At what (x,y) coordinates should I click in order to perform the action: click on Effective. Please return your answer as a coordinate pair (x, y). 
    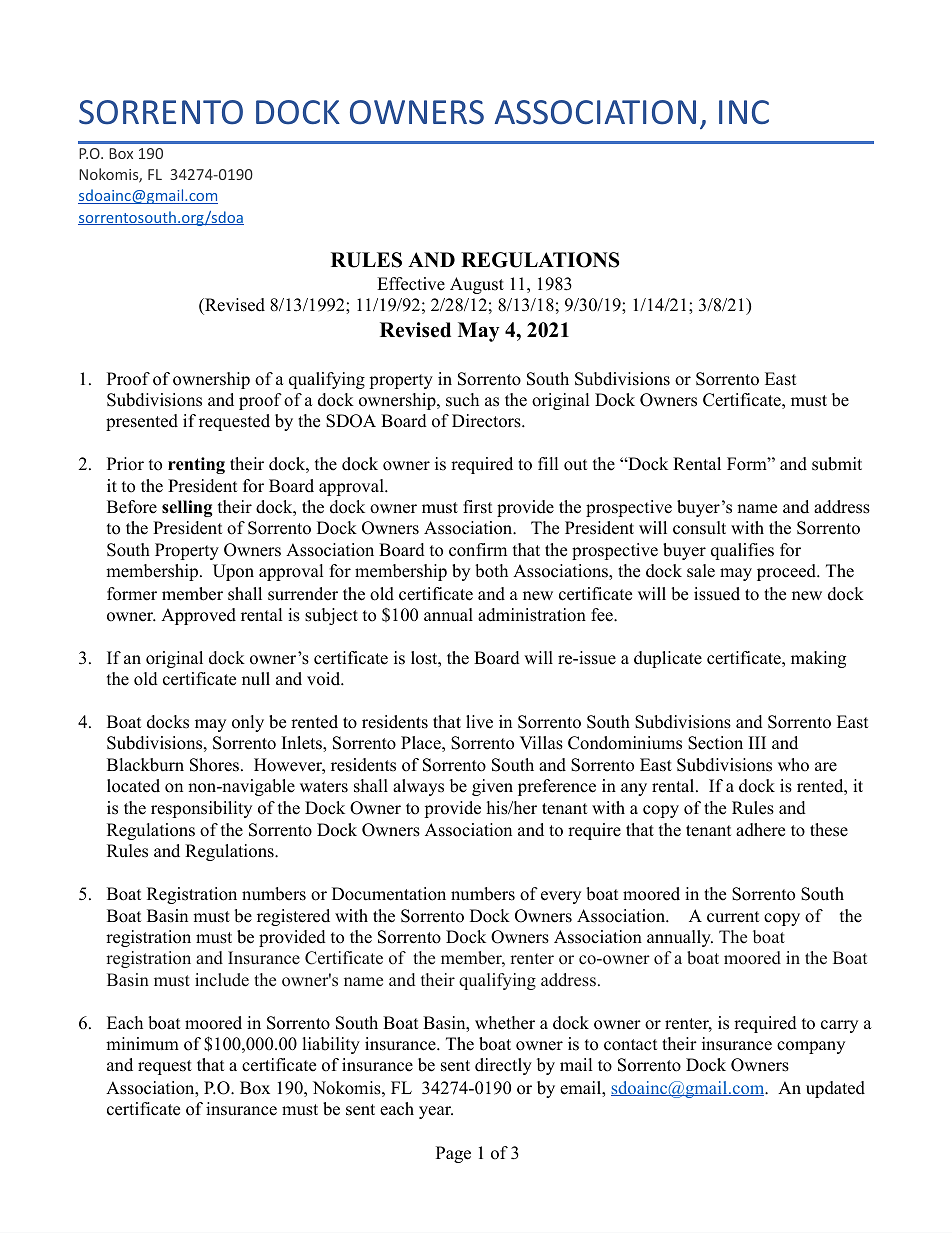
    Looking at the image, I should click on (411, 284).
